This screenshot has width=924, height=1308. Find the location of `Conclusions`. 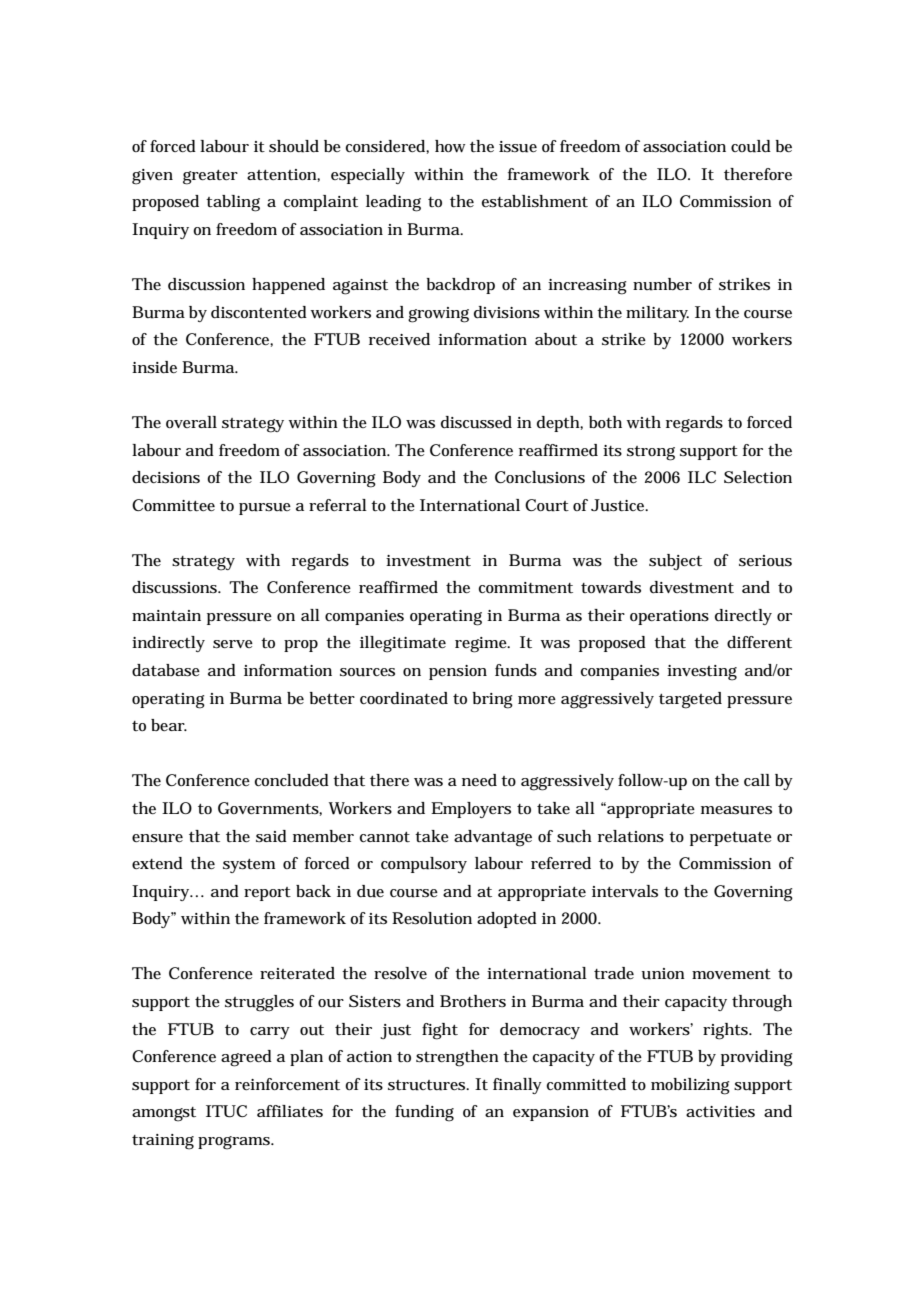

Conclusions is located at coordinates (540, 477).
